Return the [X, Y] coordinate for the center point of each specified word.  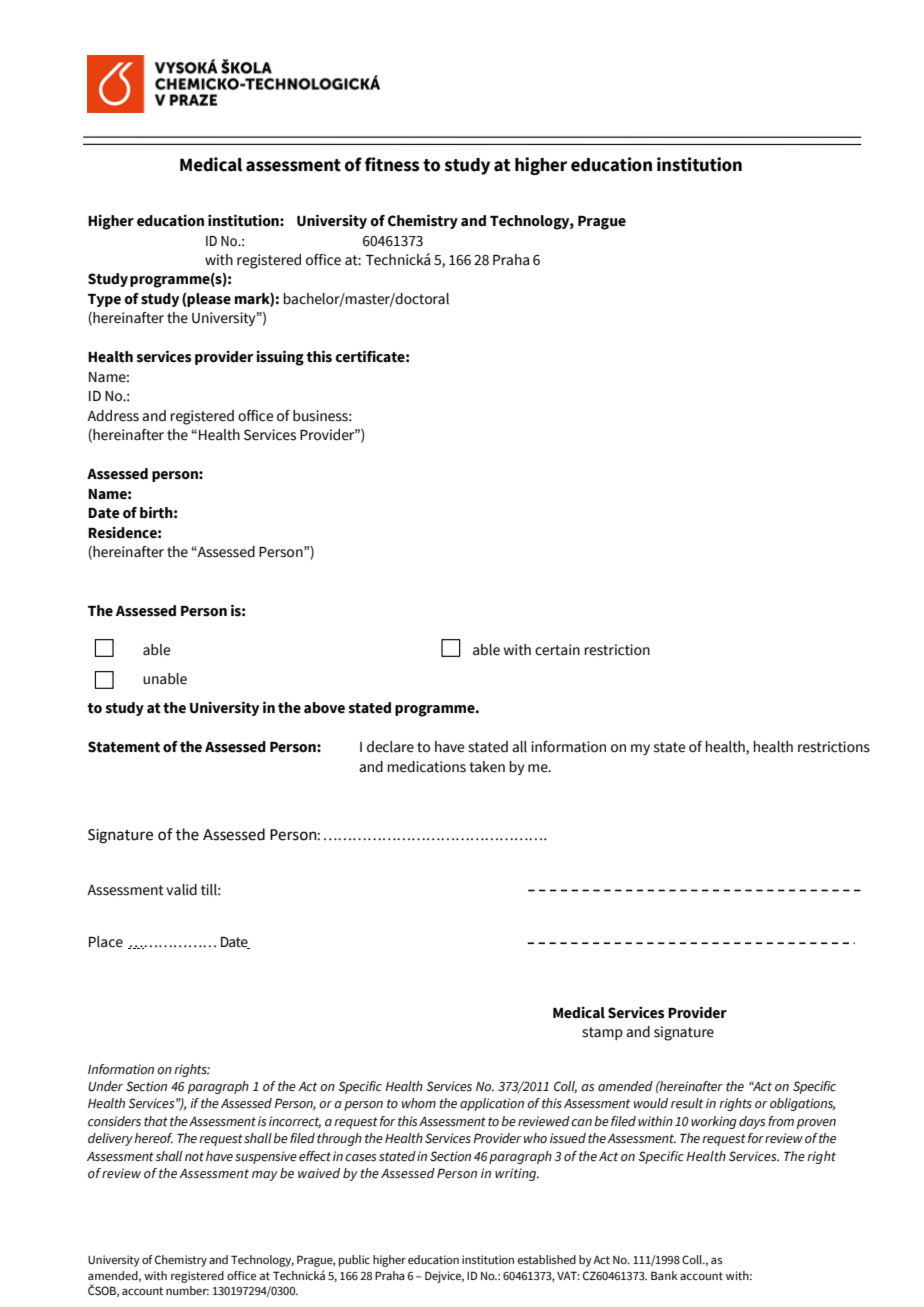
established [547, 1259]
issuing [280, 358]
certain [557, 650]
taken [487, 767]
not [194, 1157]
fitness [392, 164]
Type [104, 300]
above [324, 708]
